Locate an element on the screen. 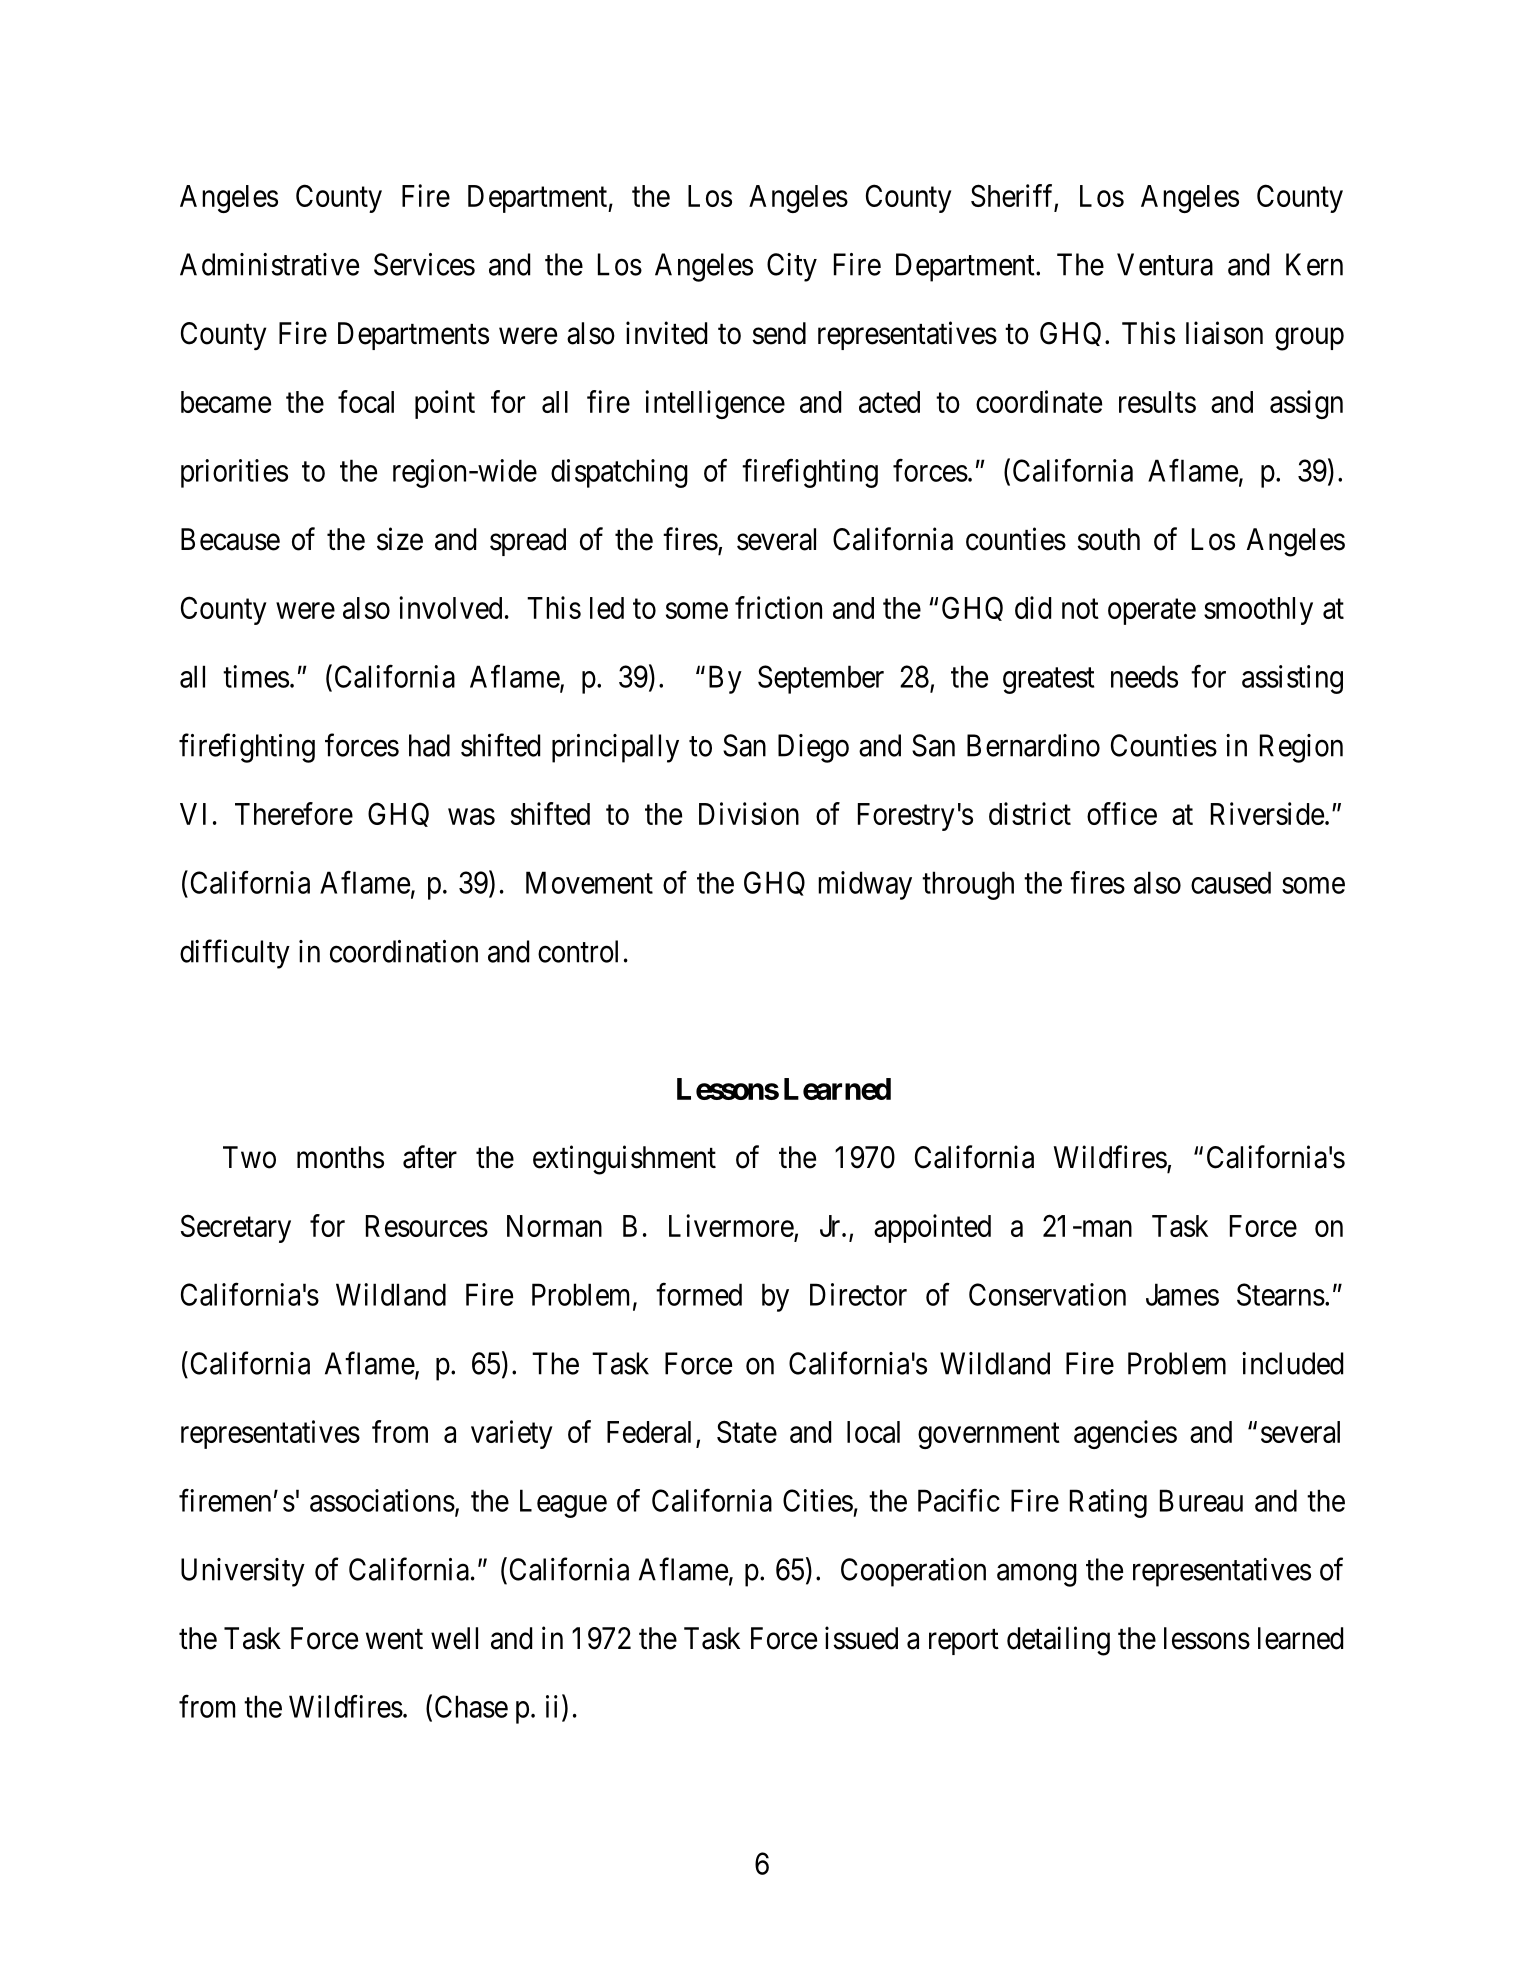 This screenshot has height=1971, width=1523. liaison is located at coordinates (1224, 333).
